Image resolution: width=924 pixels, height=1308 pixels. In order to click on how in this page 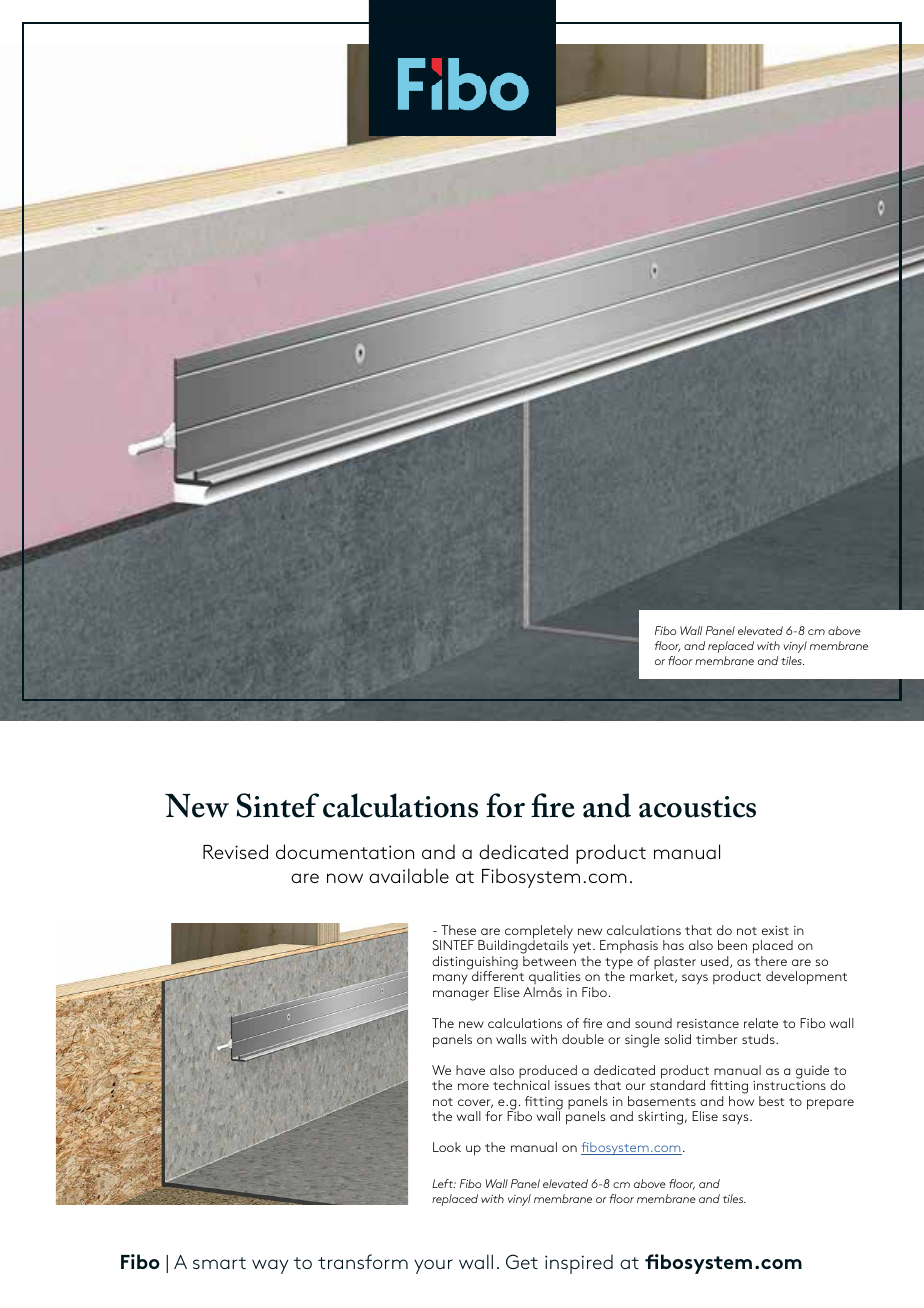, I will do `click(741, 1101)`.
